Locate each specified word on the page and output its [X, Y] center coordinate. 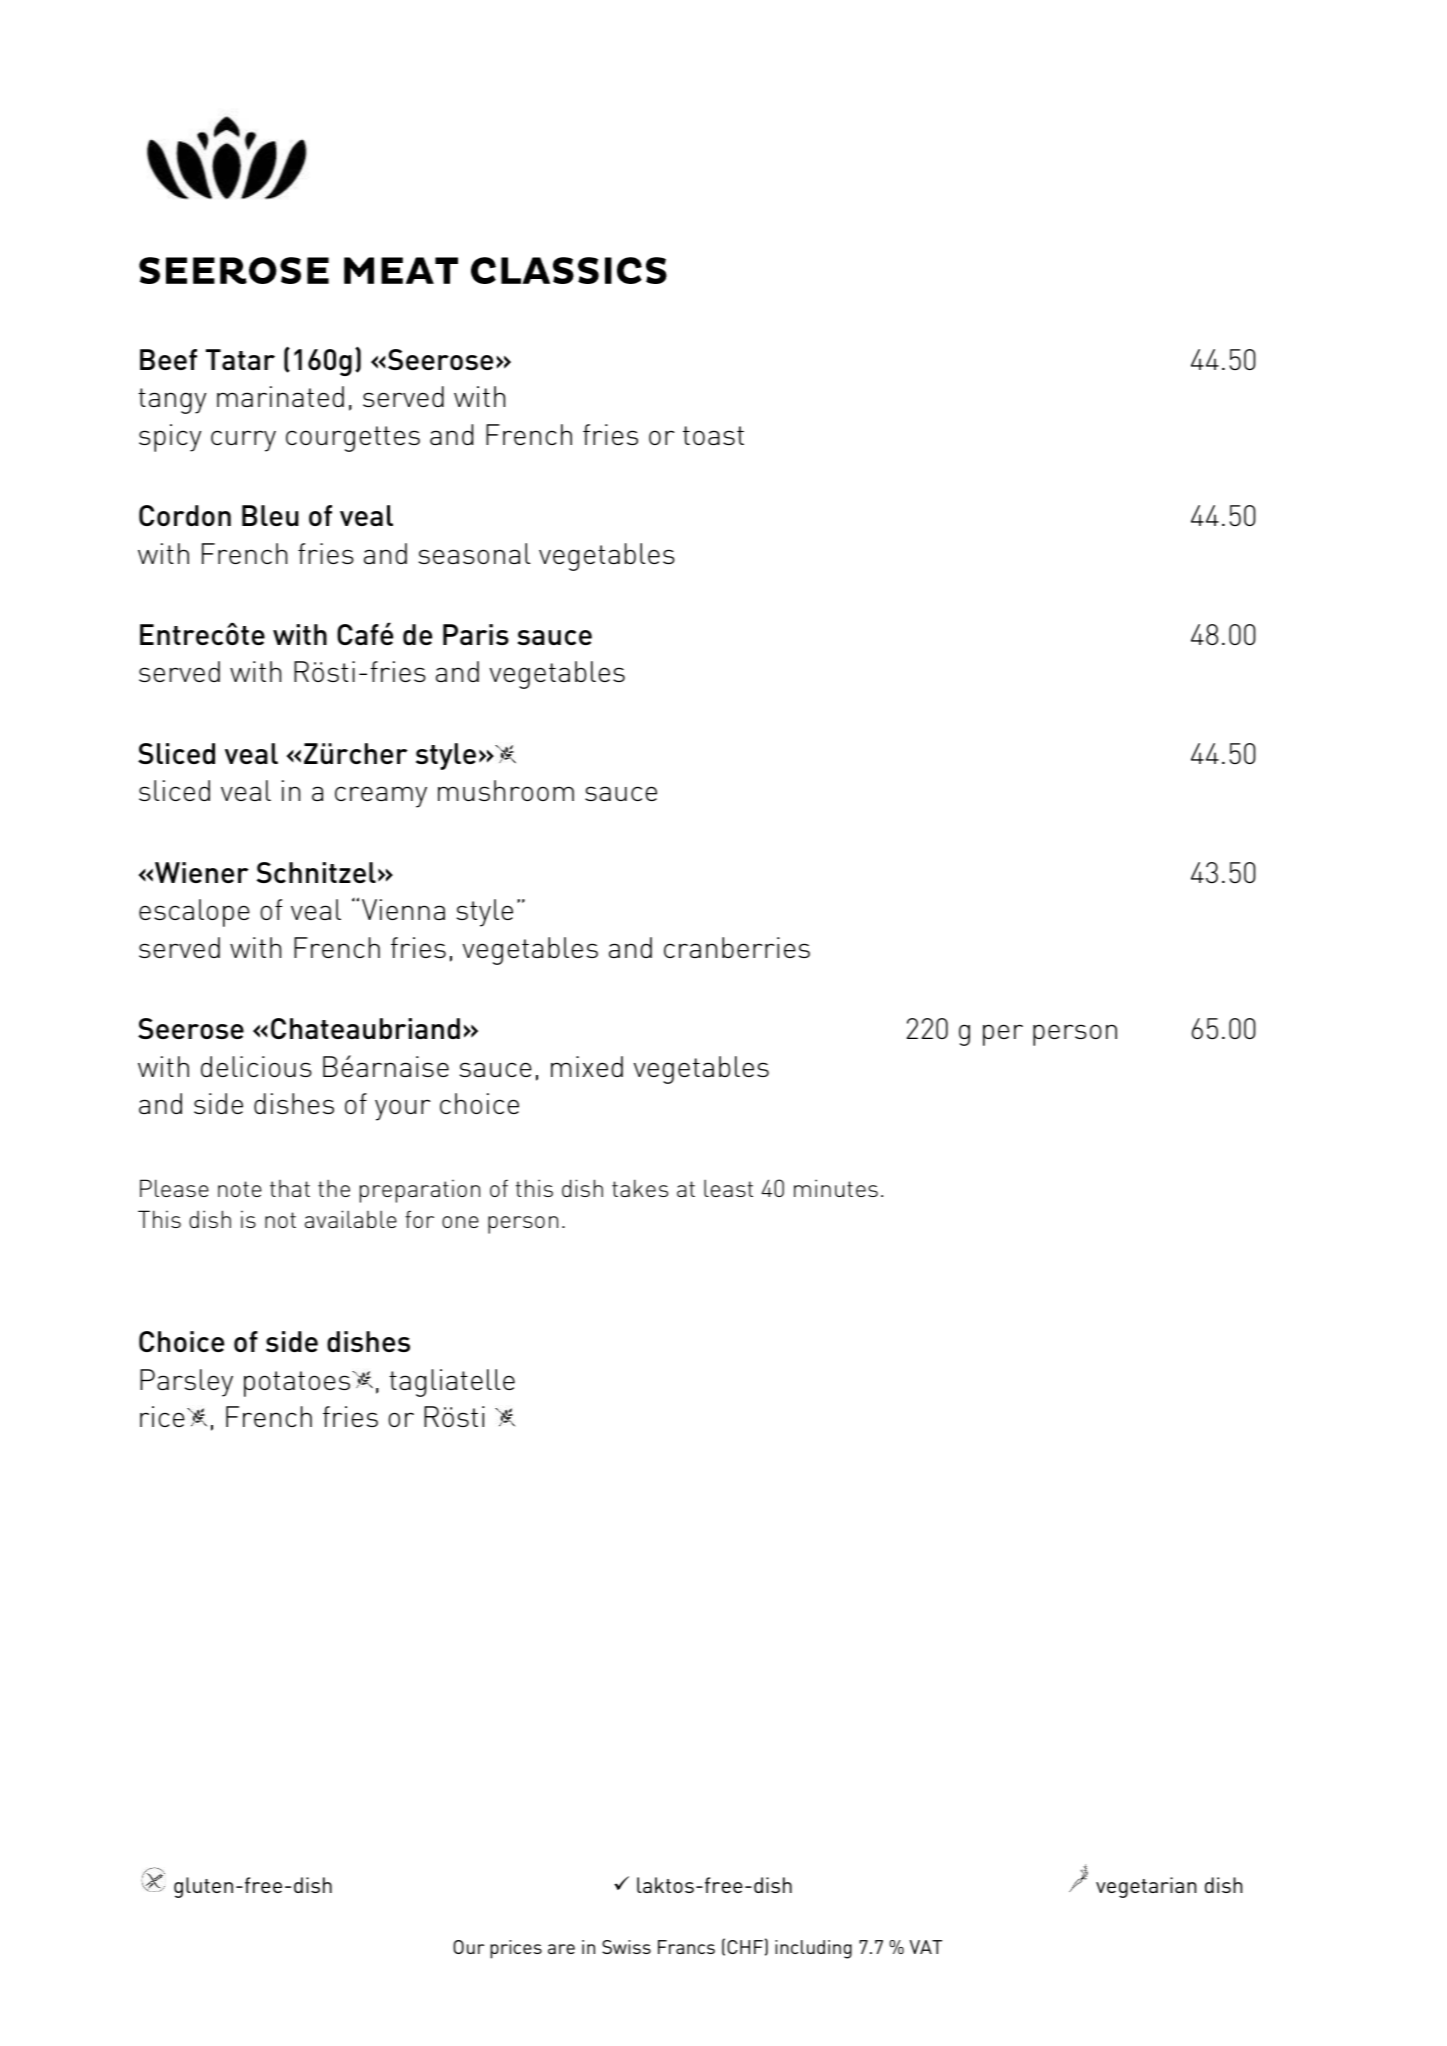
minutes [836, 1188]
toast [713, 435]
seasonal [474, 553]
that [290, 1188]
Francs [686, 1947]
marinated [280, 396]
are [561, 1949]
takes [640, 1188]
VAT [926, 1947]
